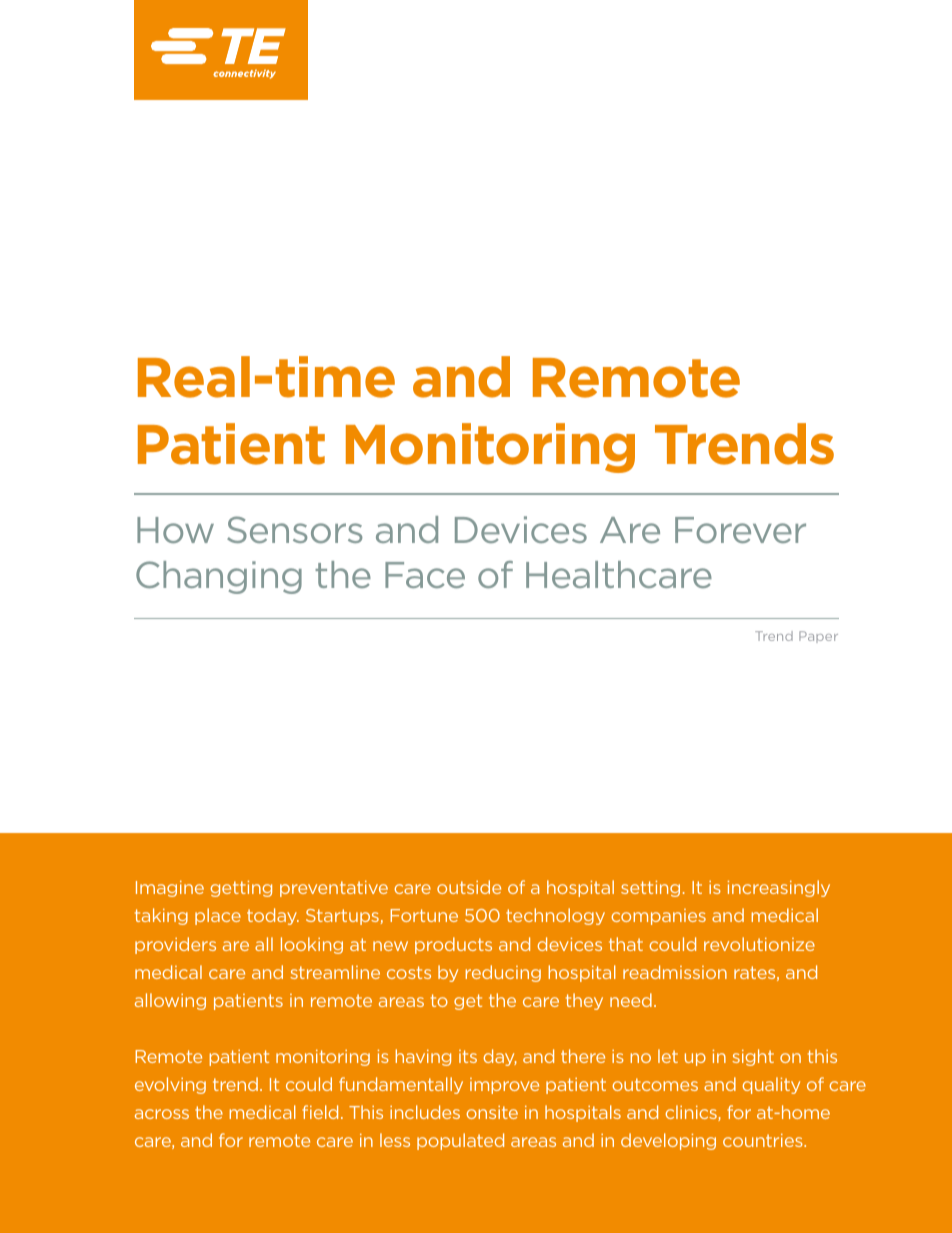  Describe the element at coordinates (740, 530) in the page. I see `Forever` at that location.
